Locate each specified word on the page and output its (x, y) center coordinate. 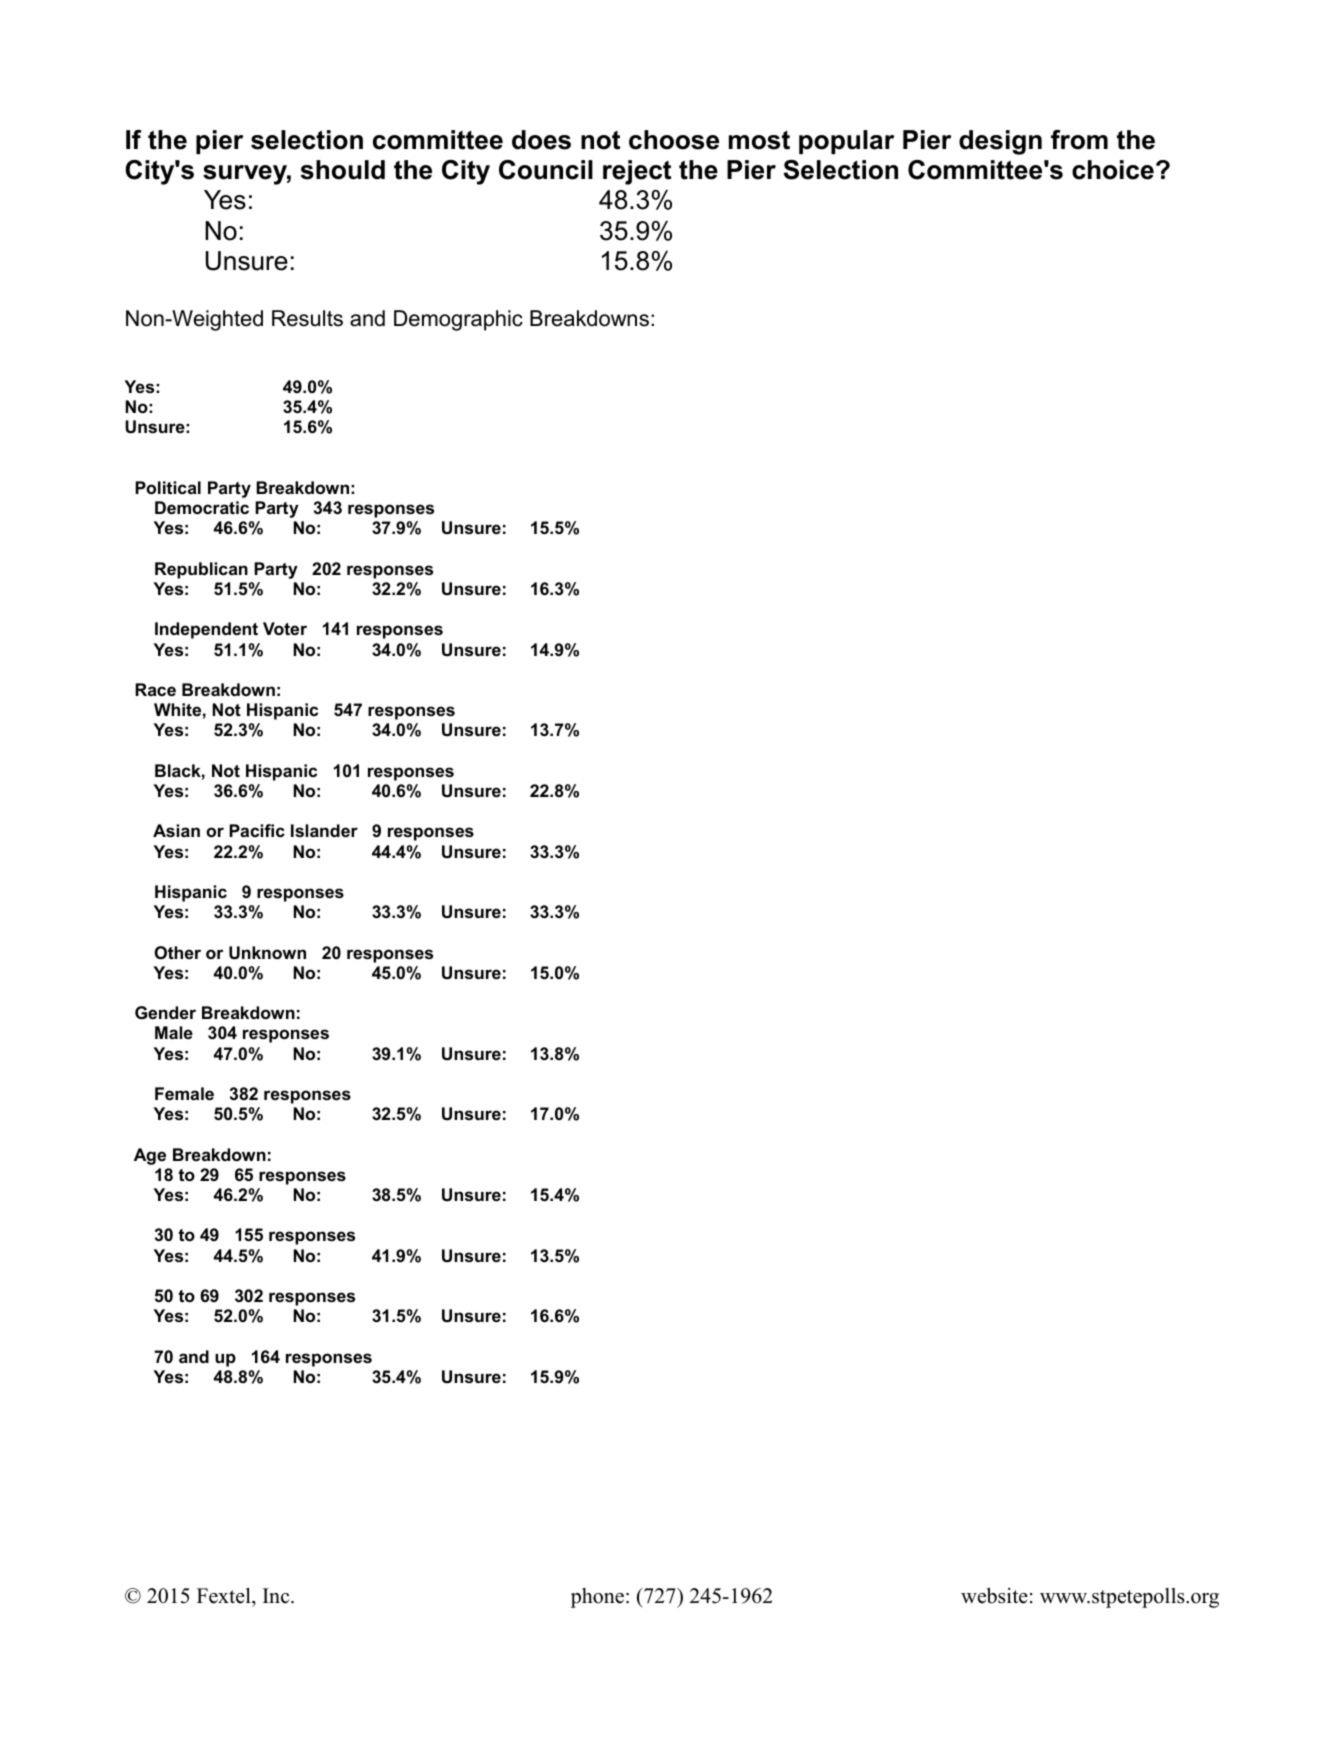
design (1000, 142)
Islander (324, 831)
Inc (277, 1596)
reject (637, 172)
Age (150, 1156)
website (994, 1596)
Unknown (267, 953)
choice (1113, 170)
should (342, 170)
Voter (285, 628)
